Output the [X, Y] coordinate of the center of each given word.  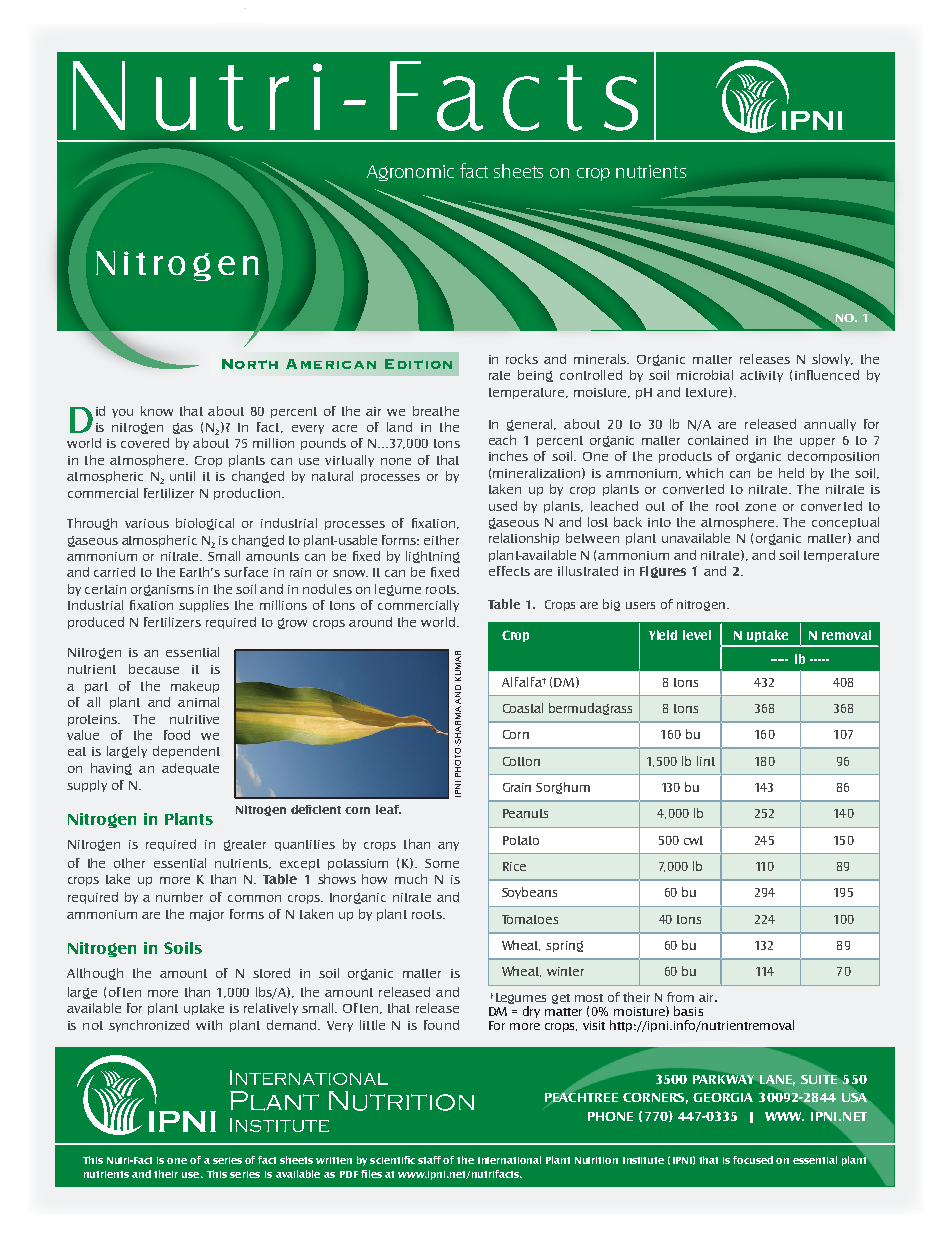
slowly [832, 360]
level [697, 635]
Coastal [523, 708]
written [334, 1160]
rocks [522, 359]
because [154, 669]
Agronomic [410, 173]
